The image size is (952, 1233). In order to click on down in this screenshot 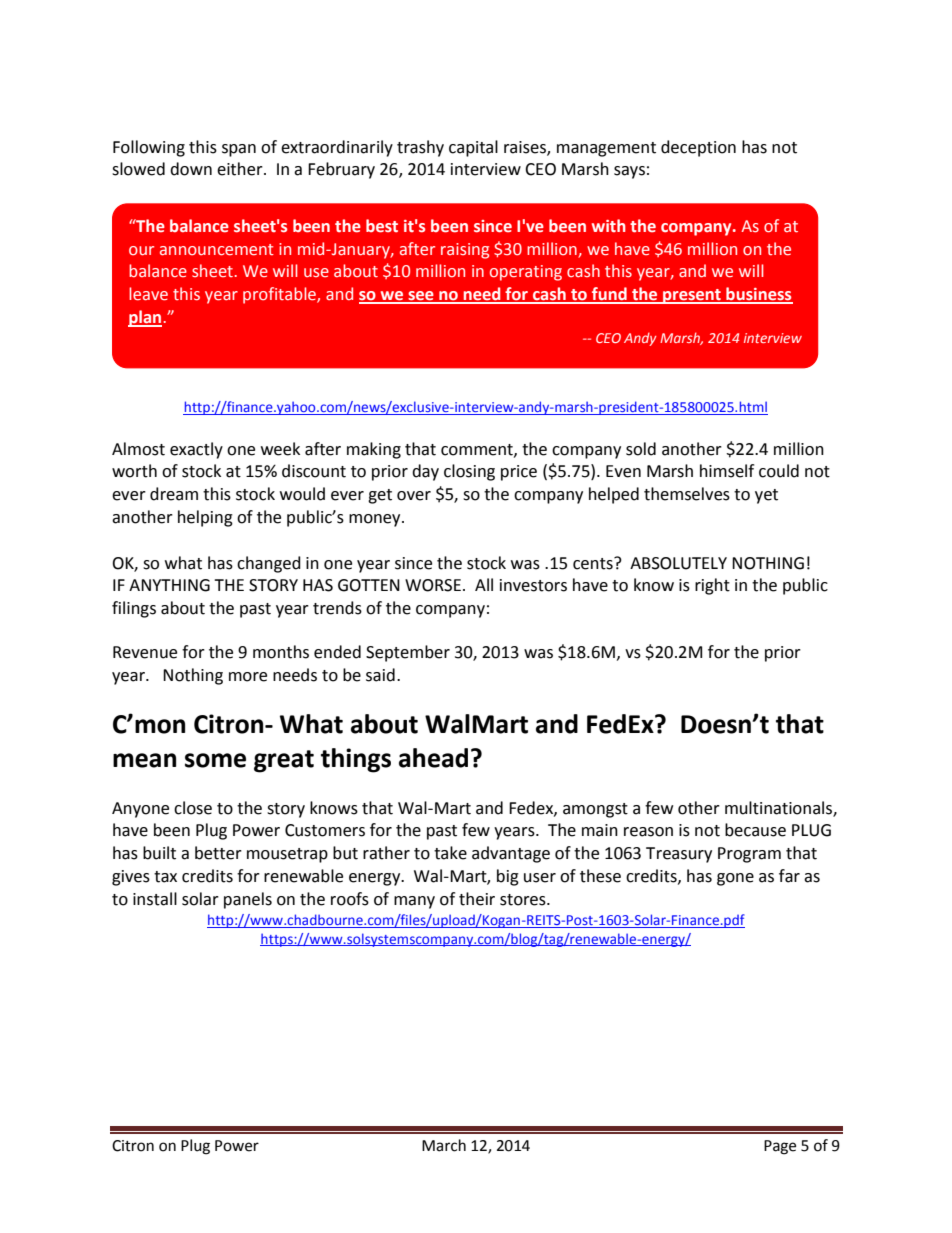, I will do `click(191, 169)`.
